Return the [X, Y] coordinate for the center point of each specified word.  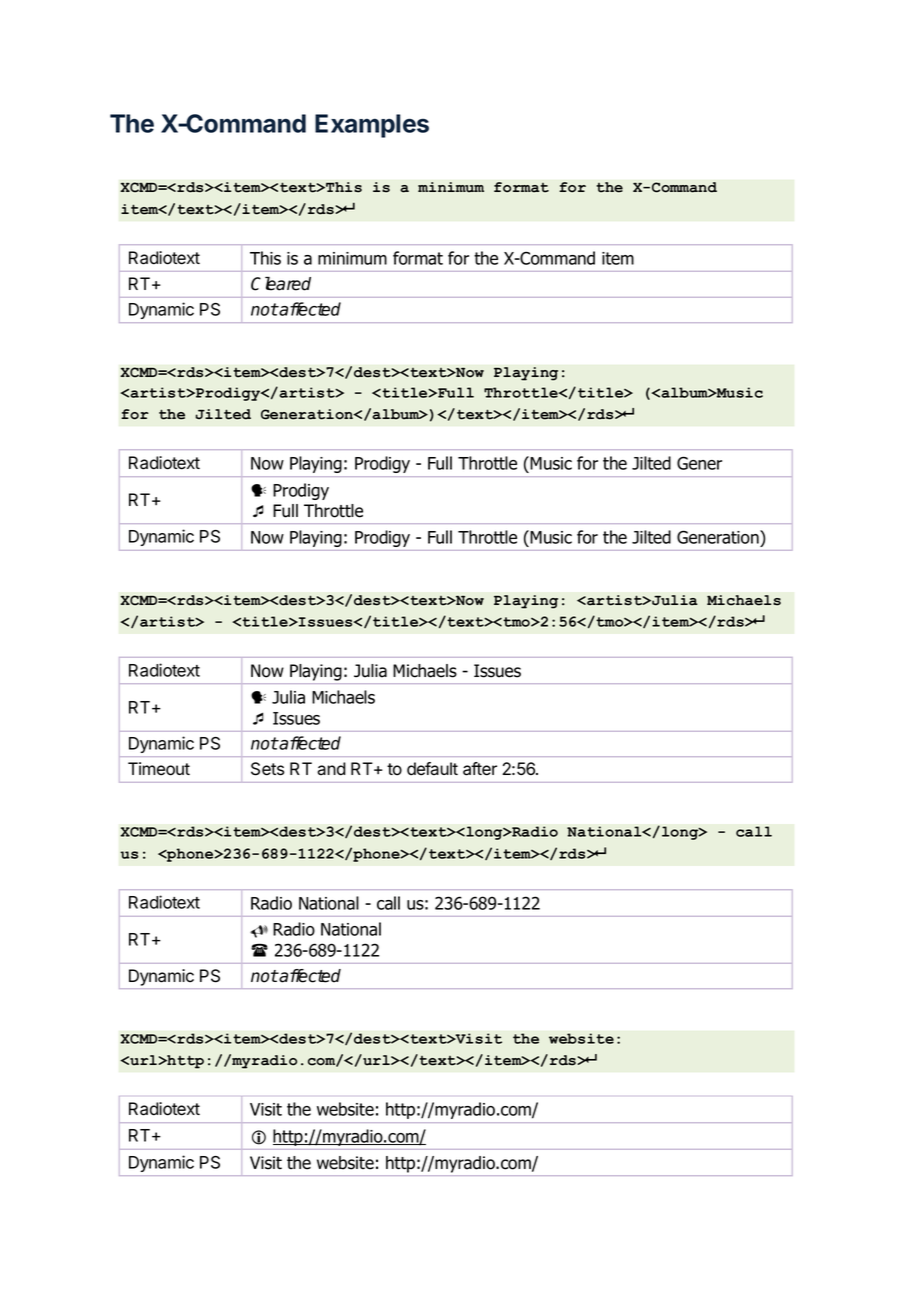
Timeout [159, 769]
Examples [372, 126]
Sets [267, 769]
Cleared [281, 284]
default [432, 769]
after [480, 769]
